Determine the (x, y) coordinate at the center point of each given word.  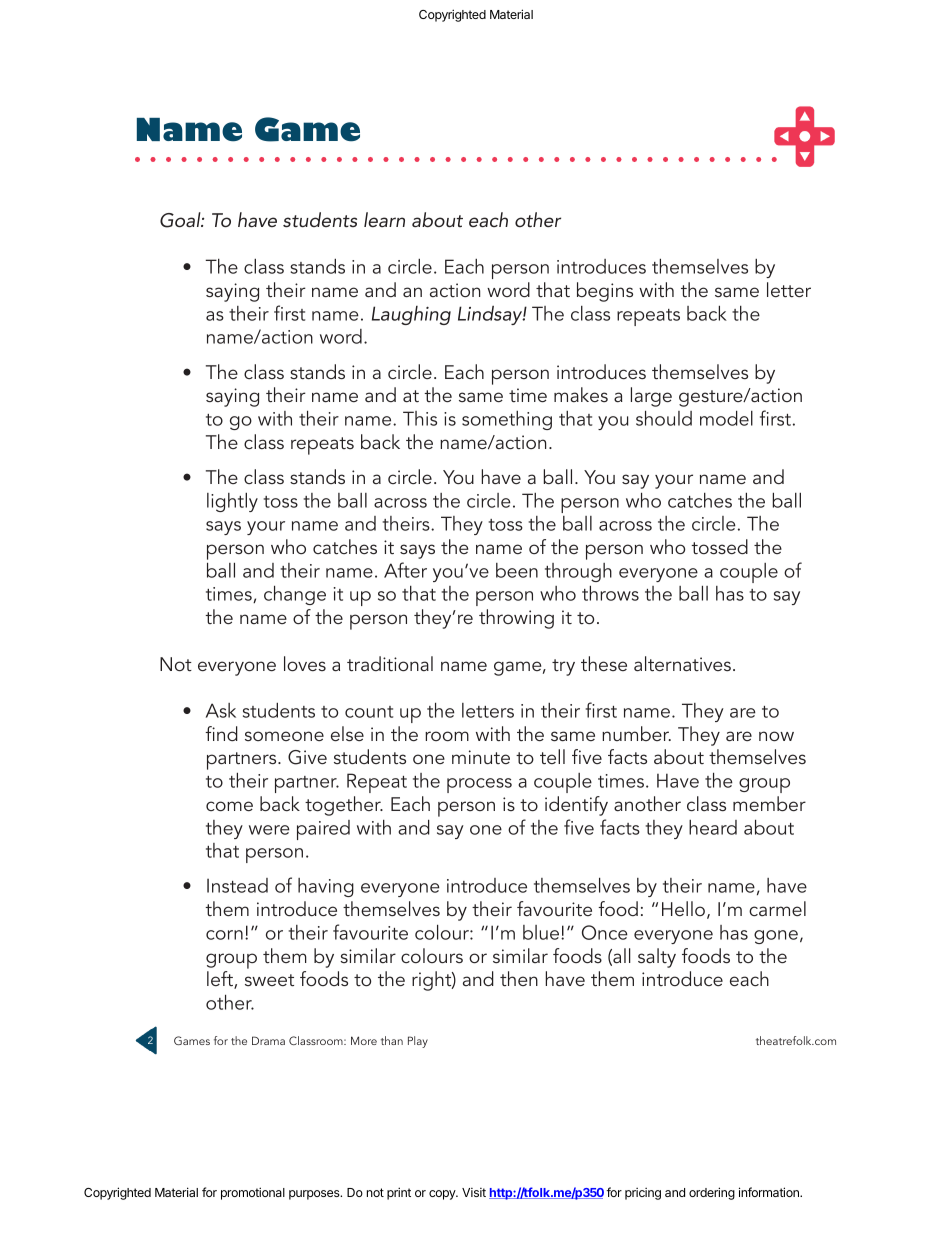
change (295, 595)
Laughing (411, 315)
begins (605, 292)
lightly (232, 502)
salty (657, 958)
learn (384, 219)
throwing (516, 619)
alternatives (682, 663)
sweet (269, 980)
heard (713, 827)
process (479, 785)
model (726, 418)
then (519, 978)
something (507, 420)
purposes (315, 1195)
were (269, 830)
